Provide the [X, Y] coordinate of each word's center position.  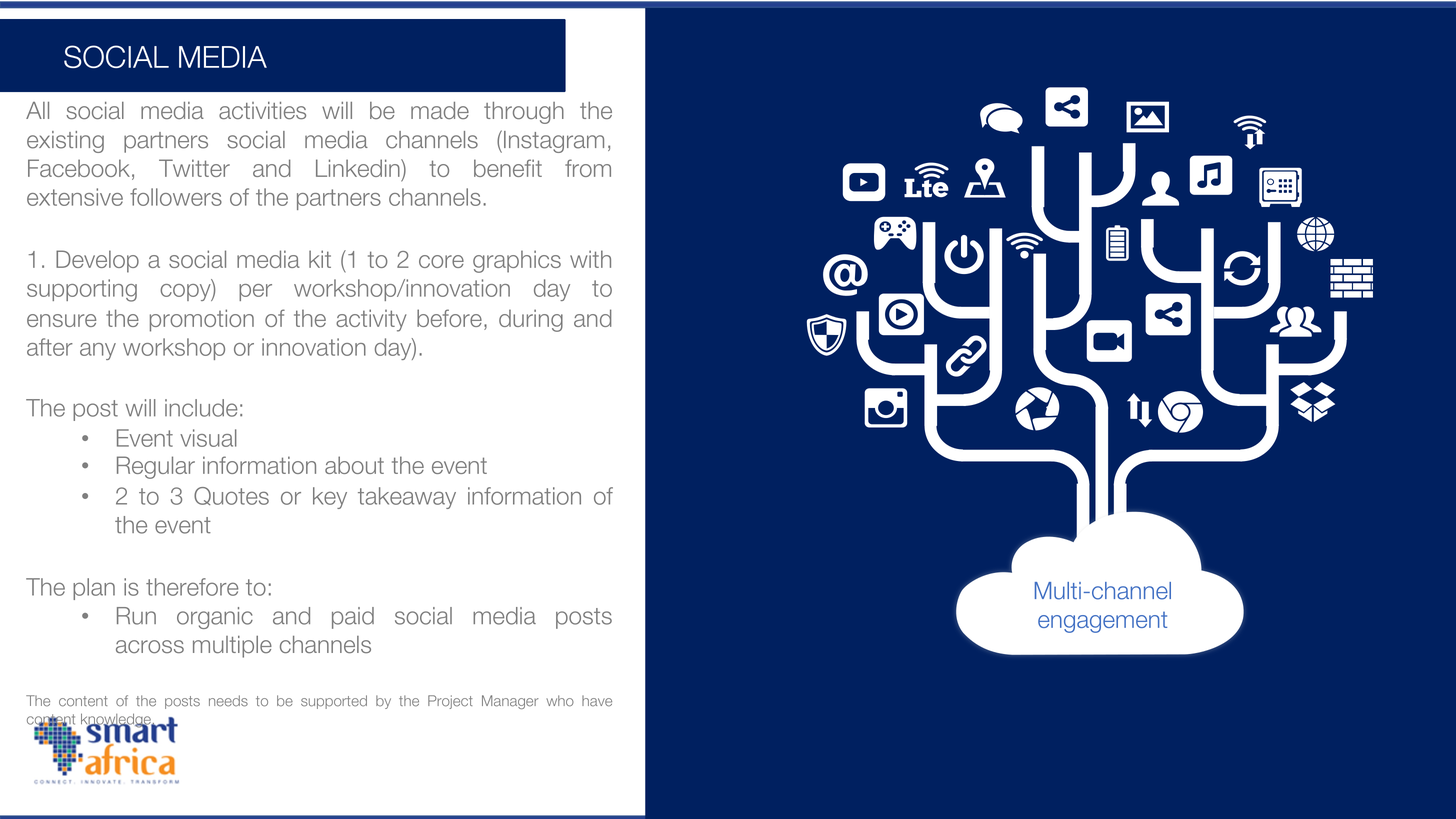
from [588, 168]
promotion [202, 320]
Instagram [554, 142]
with [590, 259]
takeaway [407, 498]
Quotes [231, 496]
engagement [1102, 622]
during [531, 320]
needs [228, 701]
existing [65, 142]
